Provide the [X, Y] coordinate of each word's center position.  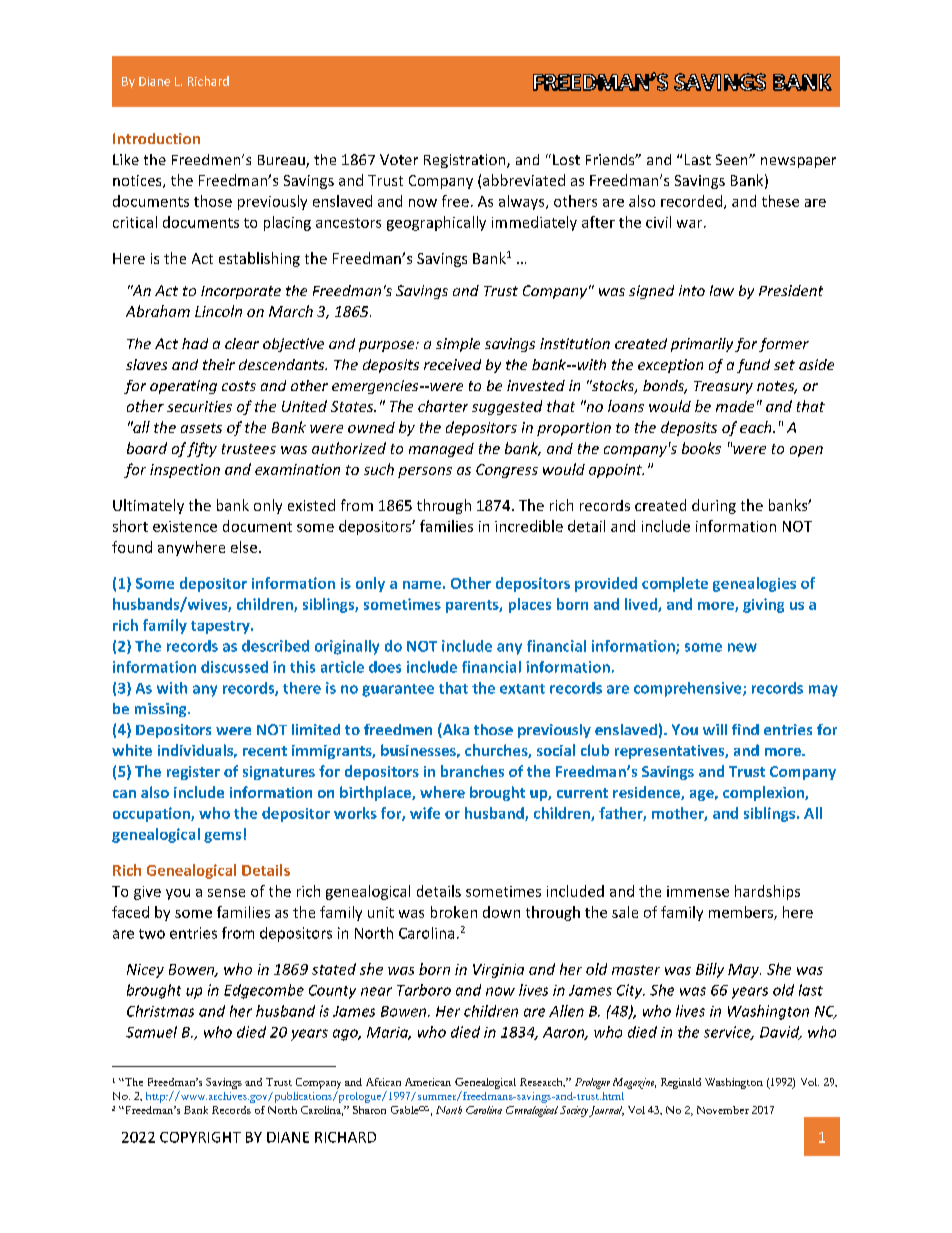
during [714, 506]
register [193, 773]
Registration [466, 161]
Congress [507, 471]
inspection [185, 471]
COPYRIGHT [200, 1137]
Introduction [156, 138]
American [428, 1082]
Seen [733, 159]
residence [647, 793]
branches [472, 771]
